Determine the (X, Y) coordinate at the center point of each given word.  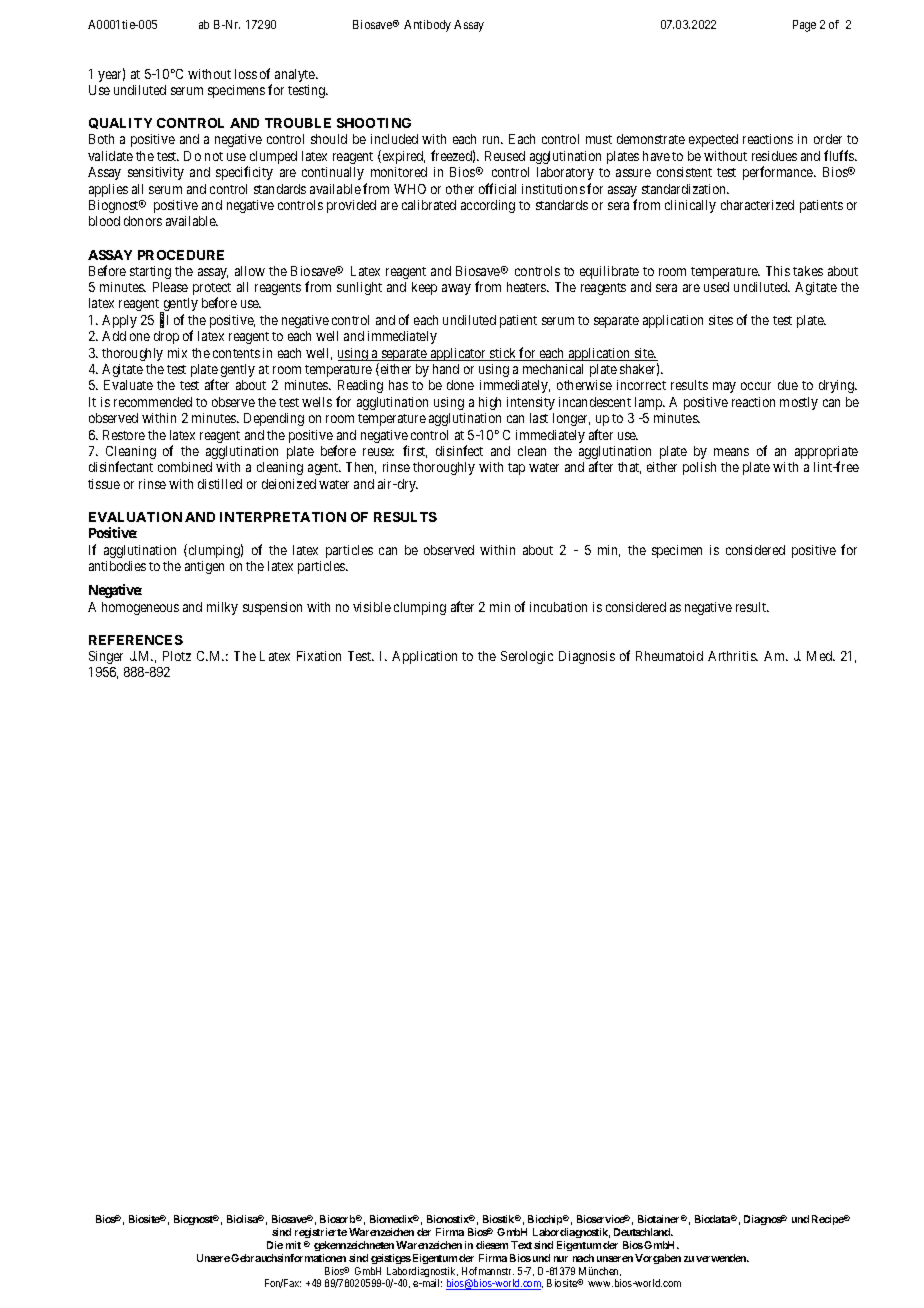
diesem (492, 1245)
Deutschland (643, 1232)
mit (293, 1245)
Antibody (427, 26)
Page (804, 26)
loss (246, 74)
